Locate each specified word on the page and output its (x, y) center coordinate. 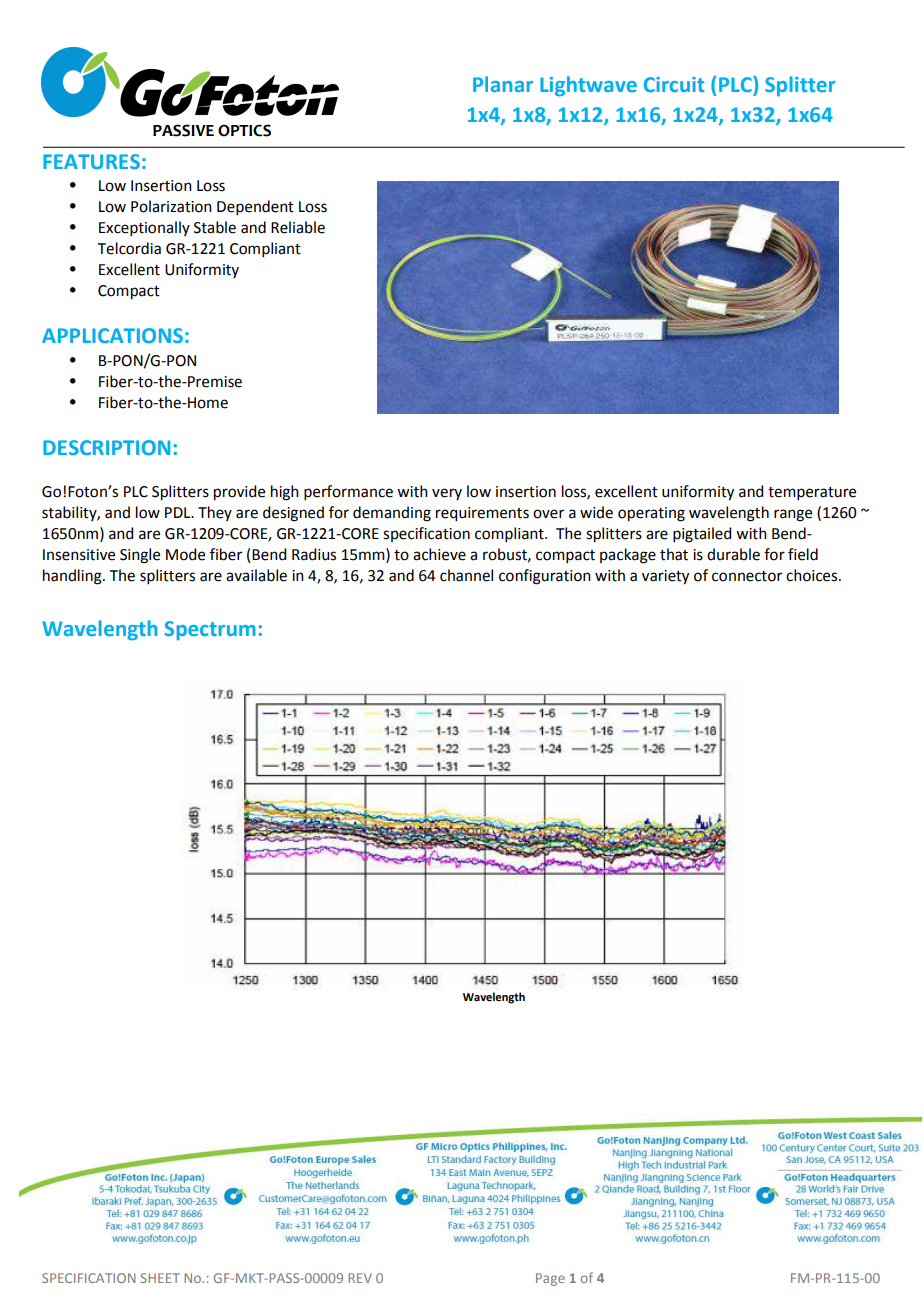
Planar (503, 84)
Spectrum (210, 630)
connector (747, 576)
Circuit (674, 84)
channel (466, 575)
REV (360, 1278)
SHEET (160, 1278)
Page (550, 1279)
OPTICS (244, 130)
